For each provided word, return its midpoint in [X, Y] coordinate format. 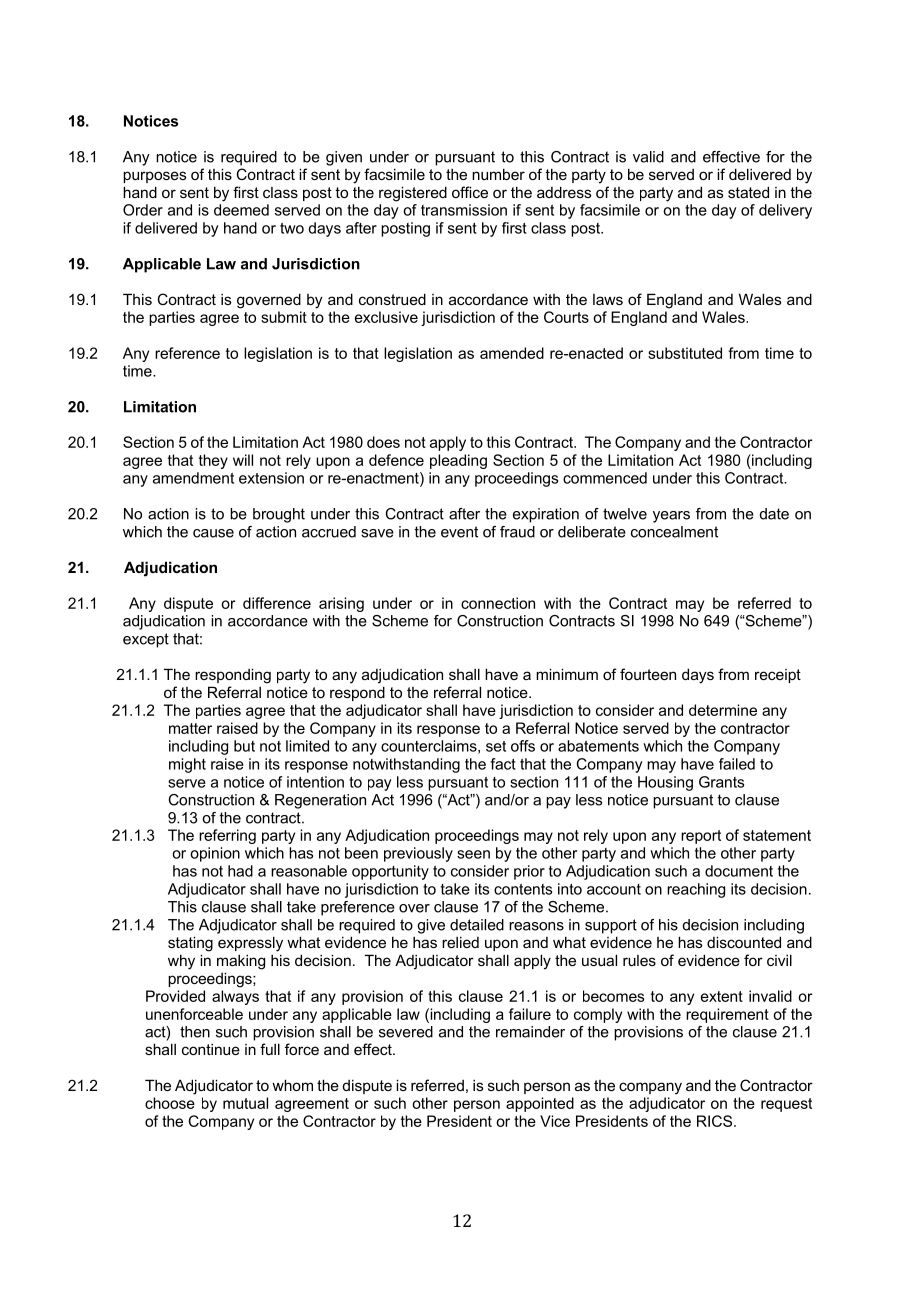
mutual [245, 1103]
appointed [540, 1104]
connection [498, 603]
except [146, 640]
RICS [714, 1121]
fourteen [648, 674]
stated [748, 192]
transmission [464, 210]
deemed [241, 210]
